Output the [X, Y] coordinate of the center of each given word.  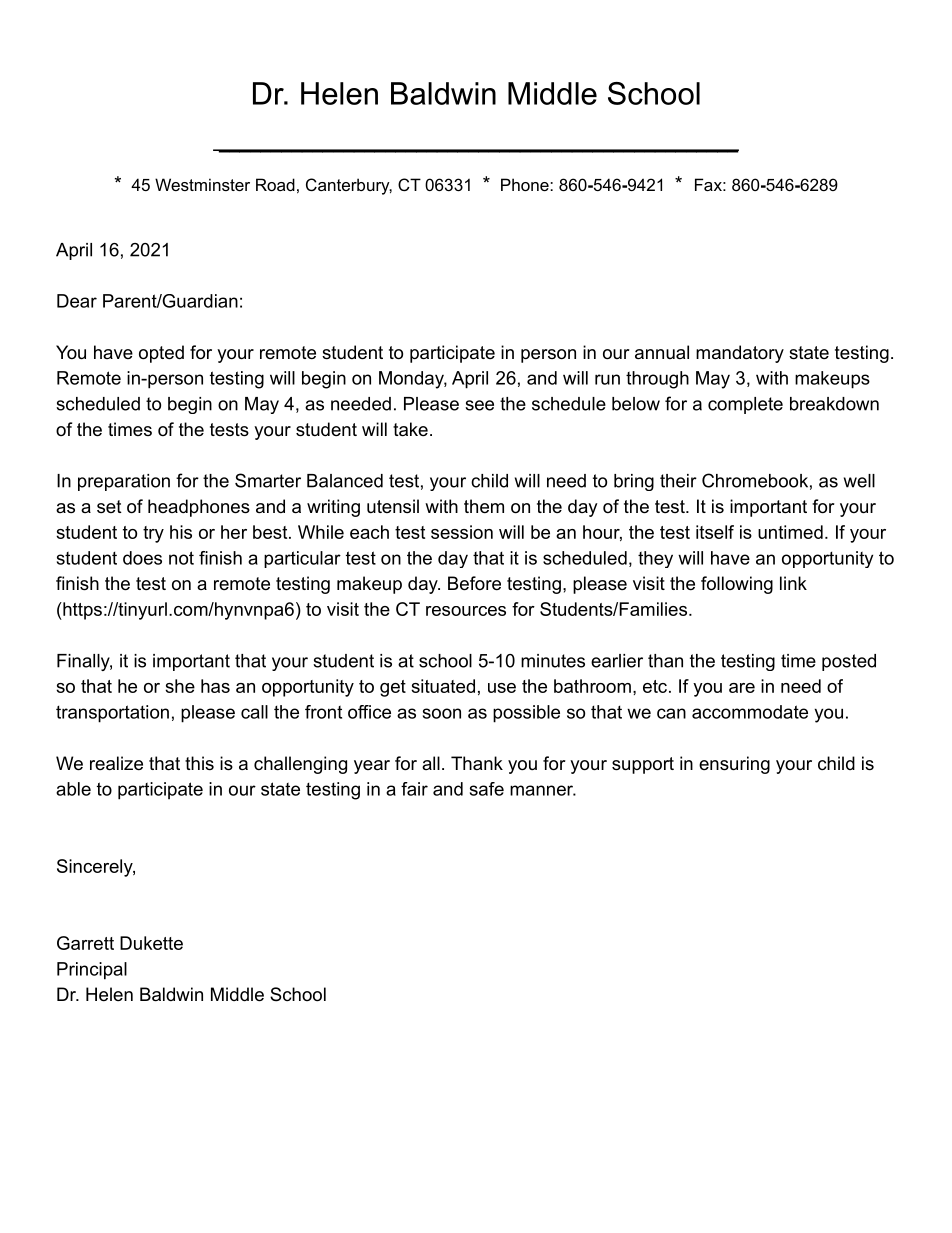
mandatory [740, 354]
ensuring [734, 765]
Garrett [85, 943]
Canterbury [349, 186]
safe [487, 789]
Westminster [202, 184]
